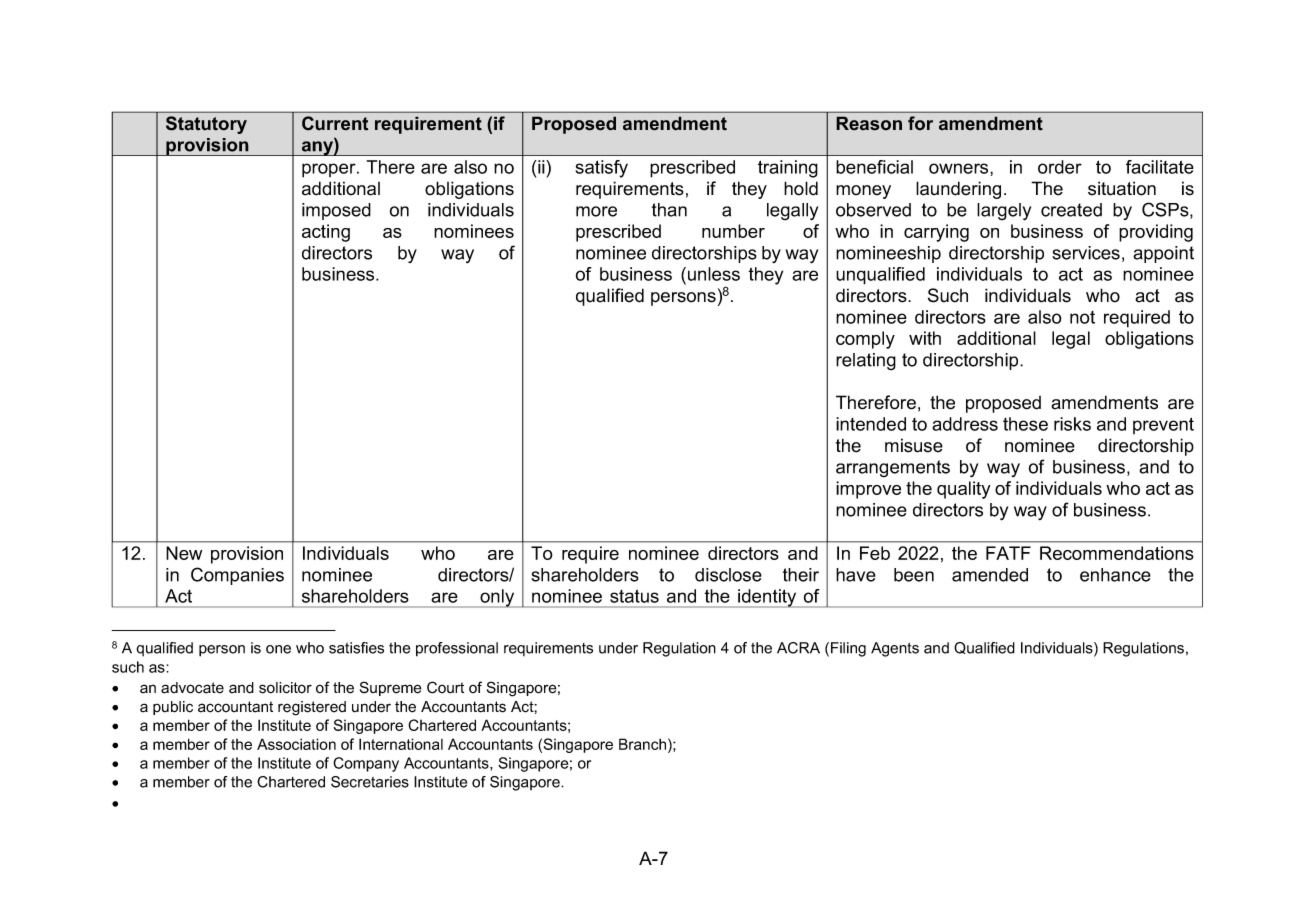 This screenshot has height=924, width=1308. Describe the element at coordinates (1060, 167) in the screenshot. I see `order` at that location.
